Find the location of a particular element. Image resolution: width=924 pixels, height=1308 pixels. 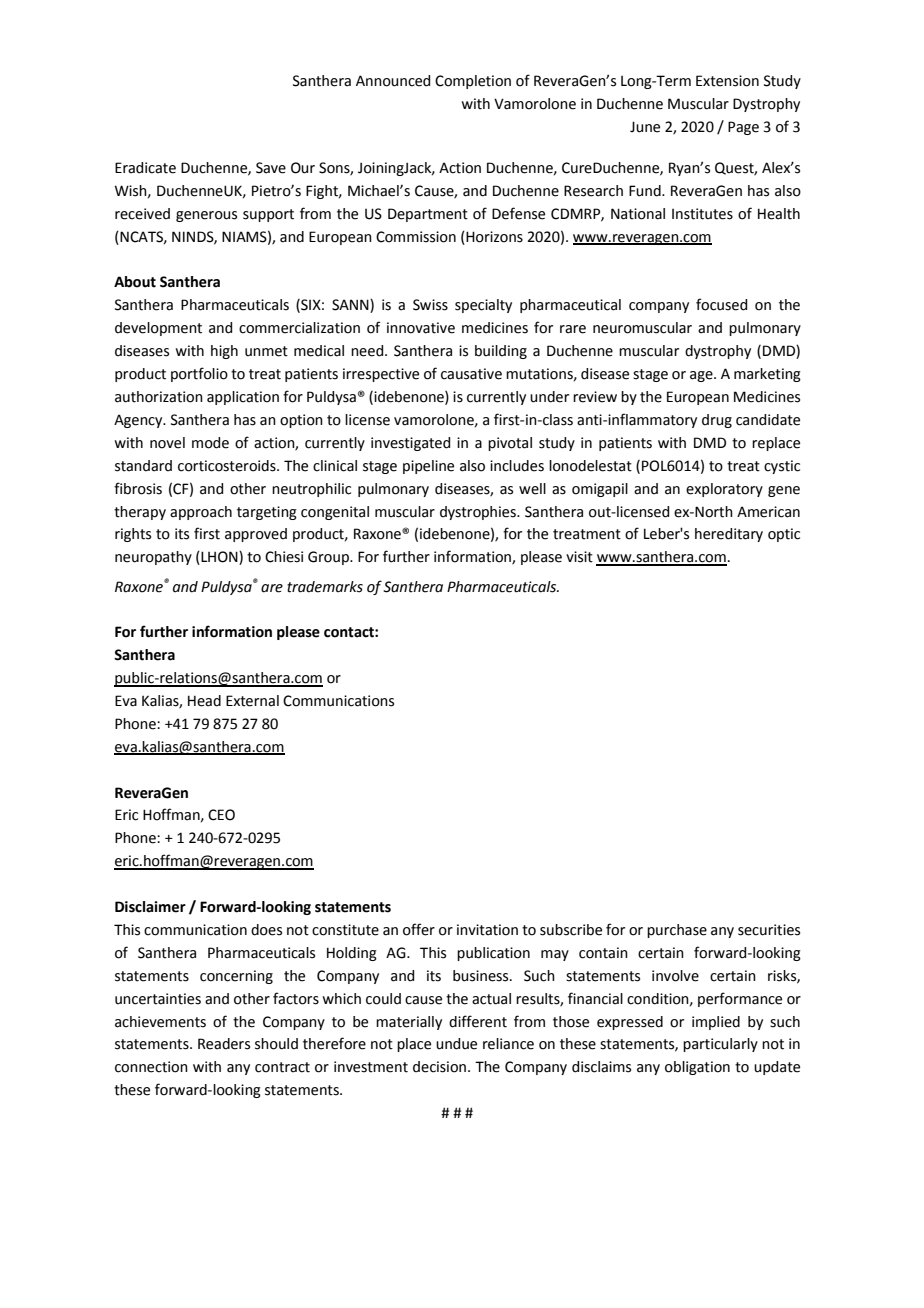

dystrophies is located at coordinates (479, 513).
